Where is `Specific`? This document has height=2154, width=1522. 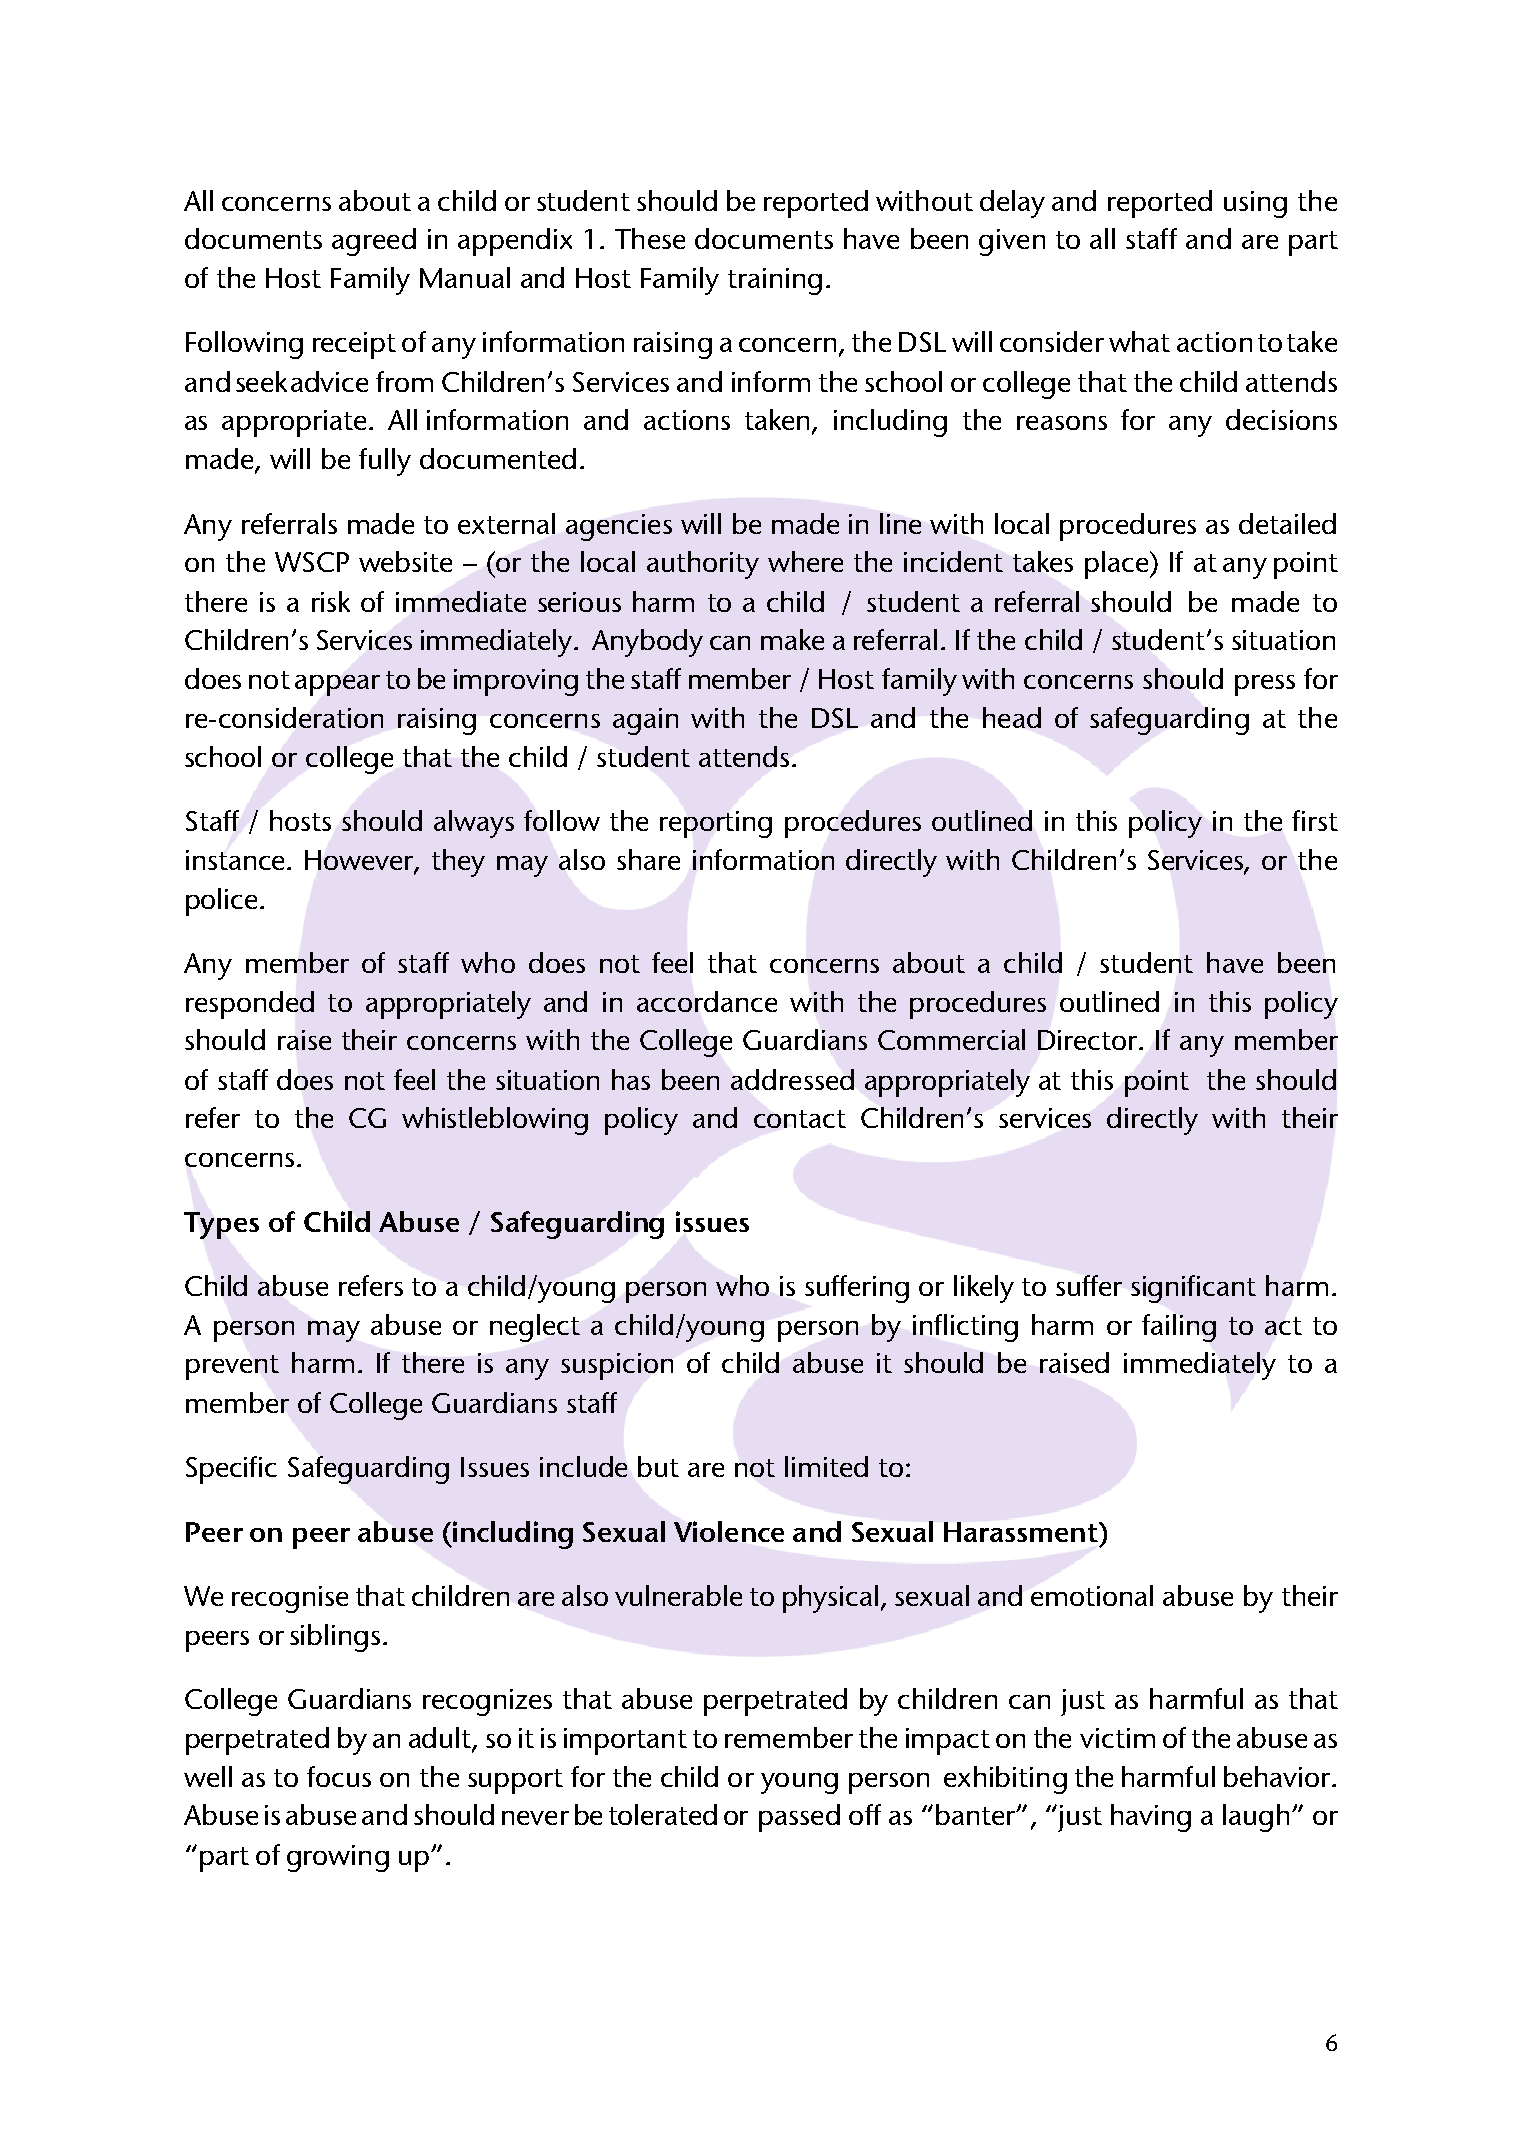
Specific is located at coordinates (231, 1470).
